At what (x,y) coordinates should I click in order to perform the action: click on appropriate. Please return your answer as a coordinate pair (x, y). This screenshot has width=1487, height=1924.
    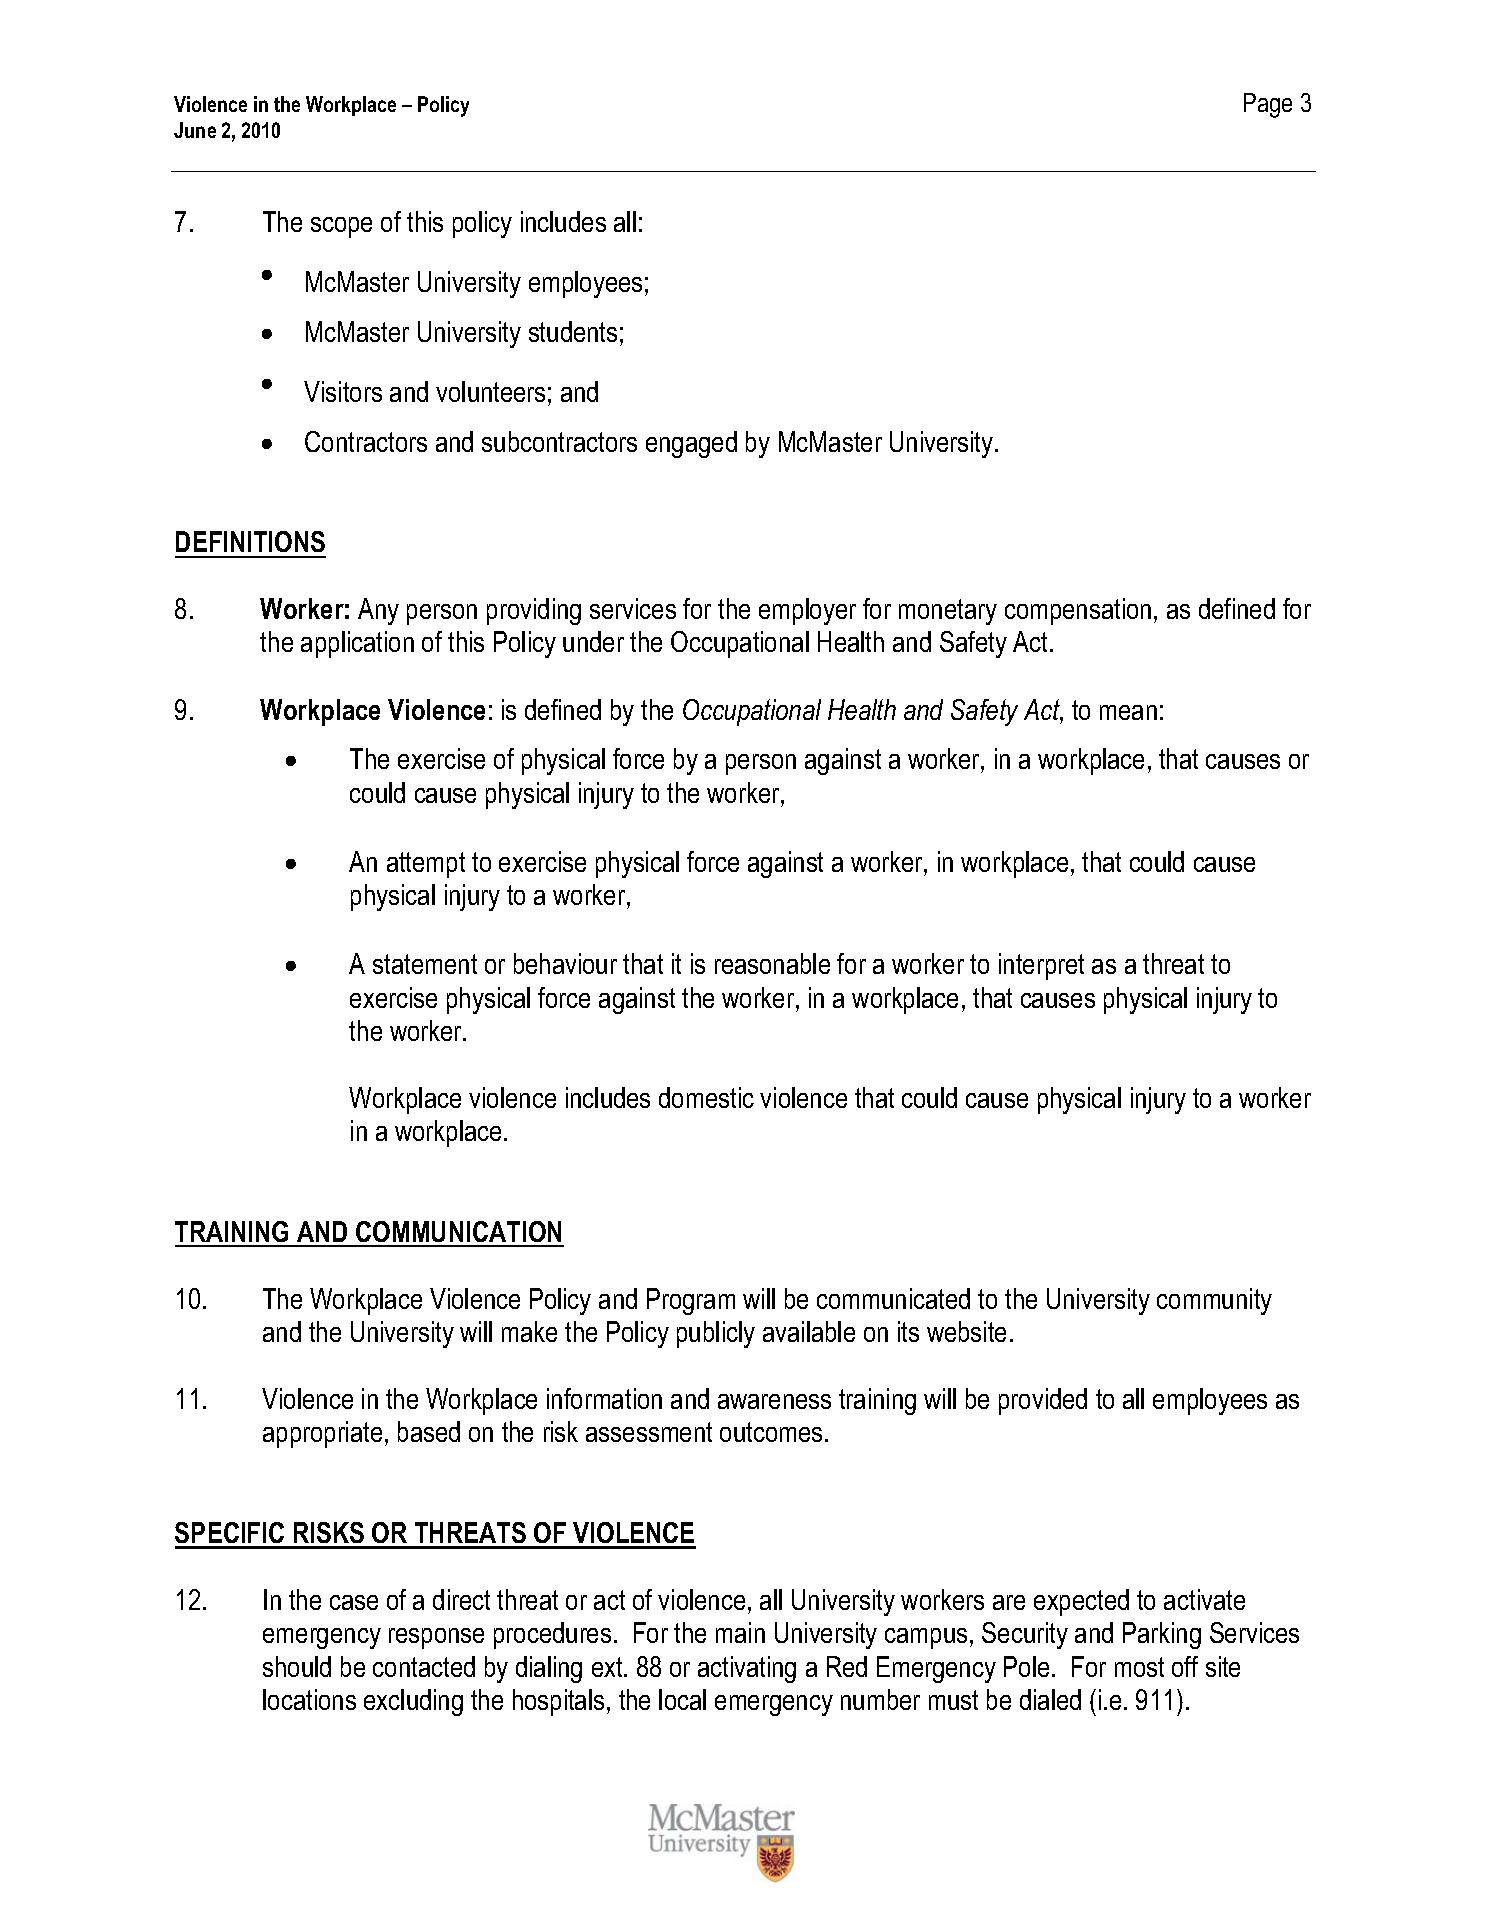
    Looking at the image, I should click on (322, 1434).
